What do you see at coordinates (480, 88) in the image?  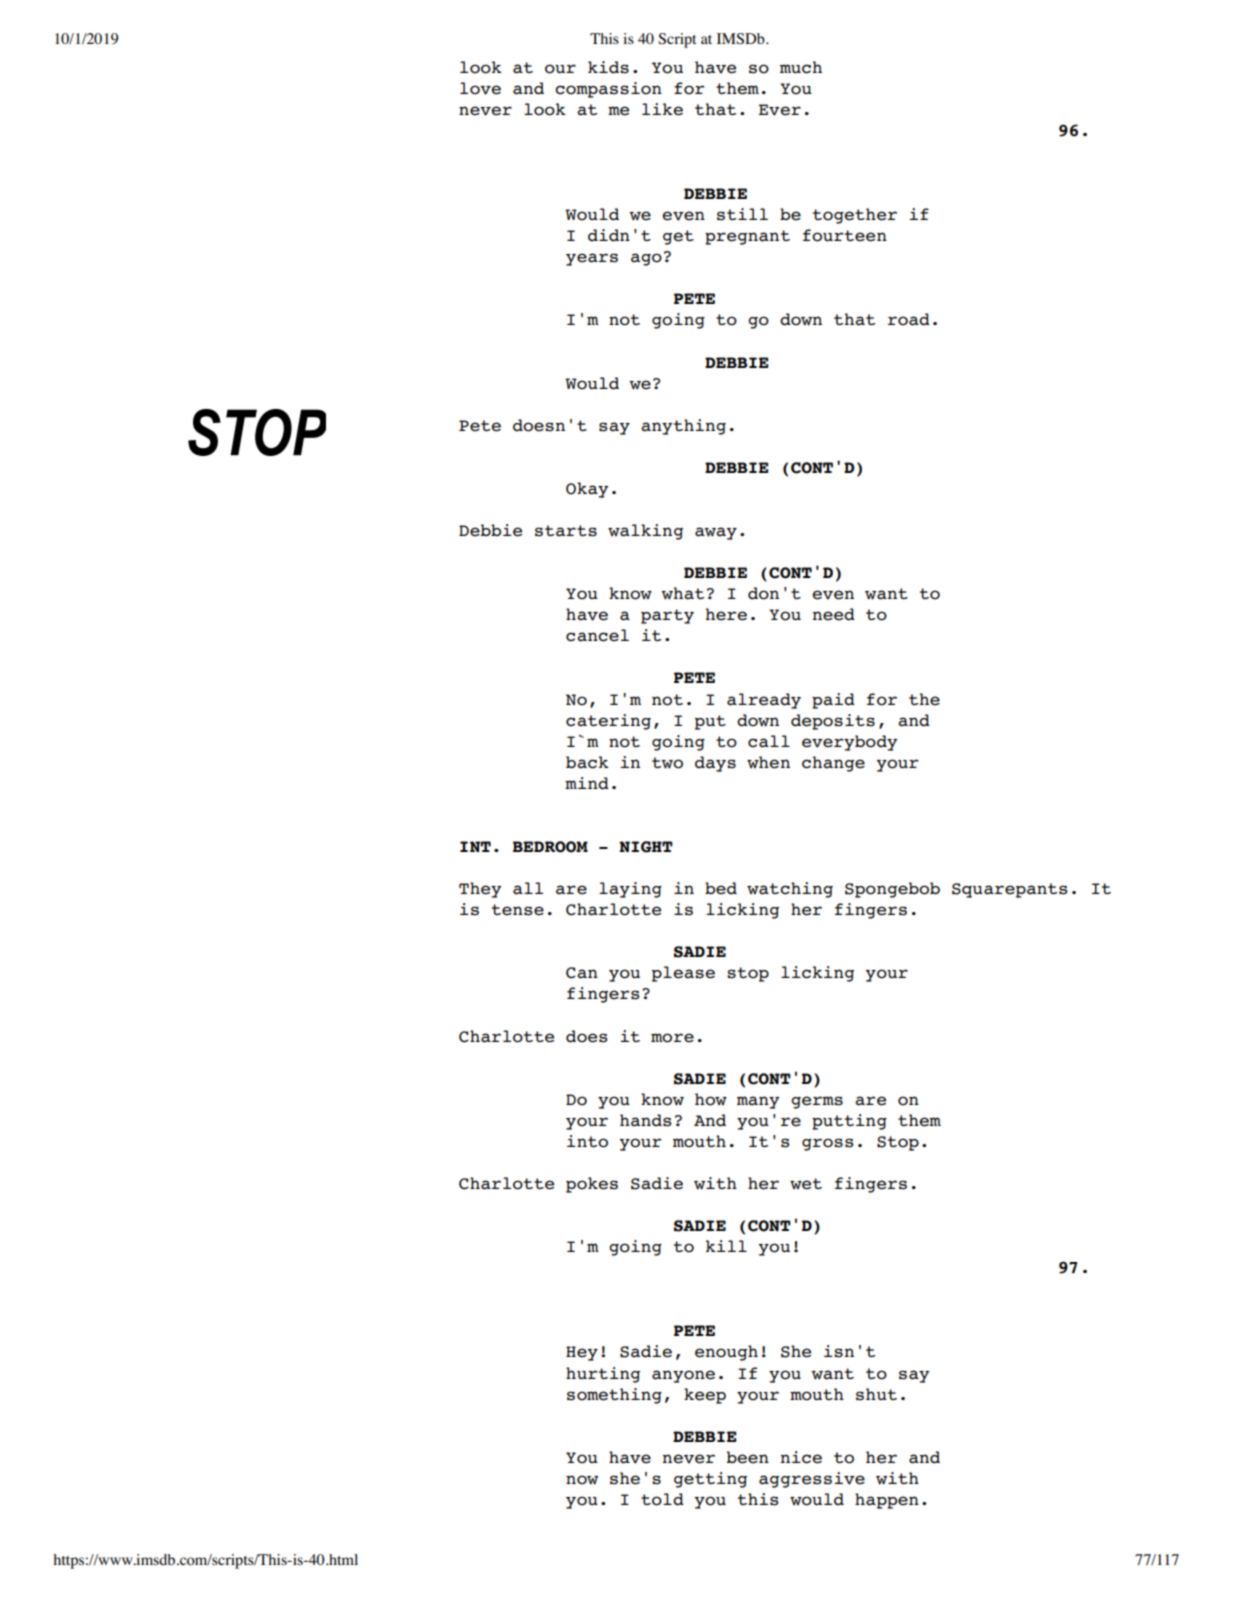 I see `love` at bounding box center [480, 88].
